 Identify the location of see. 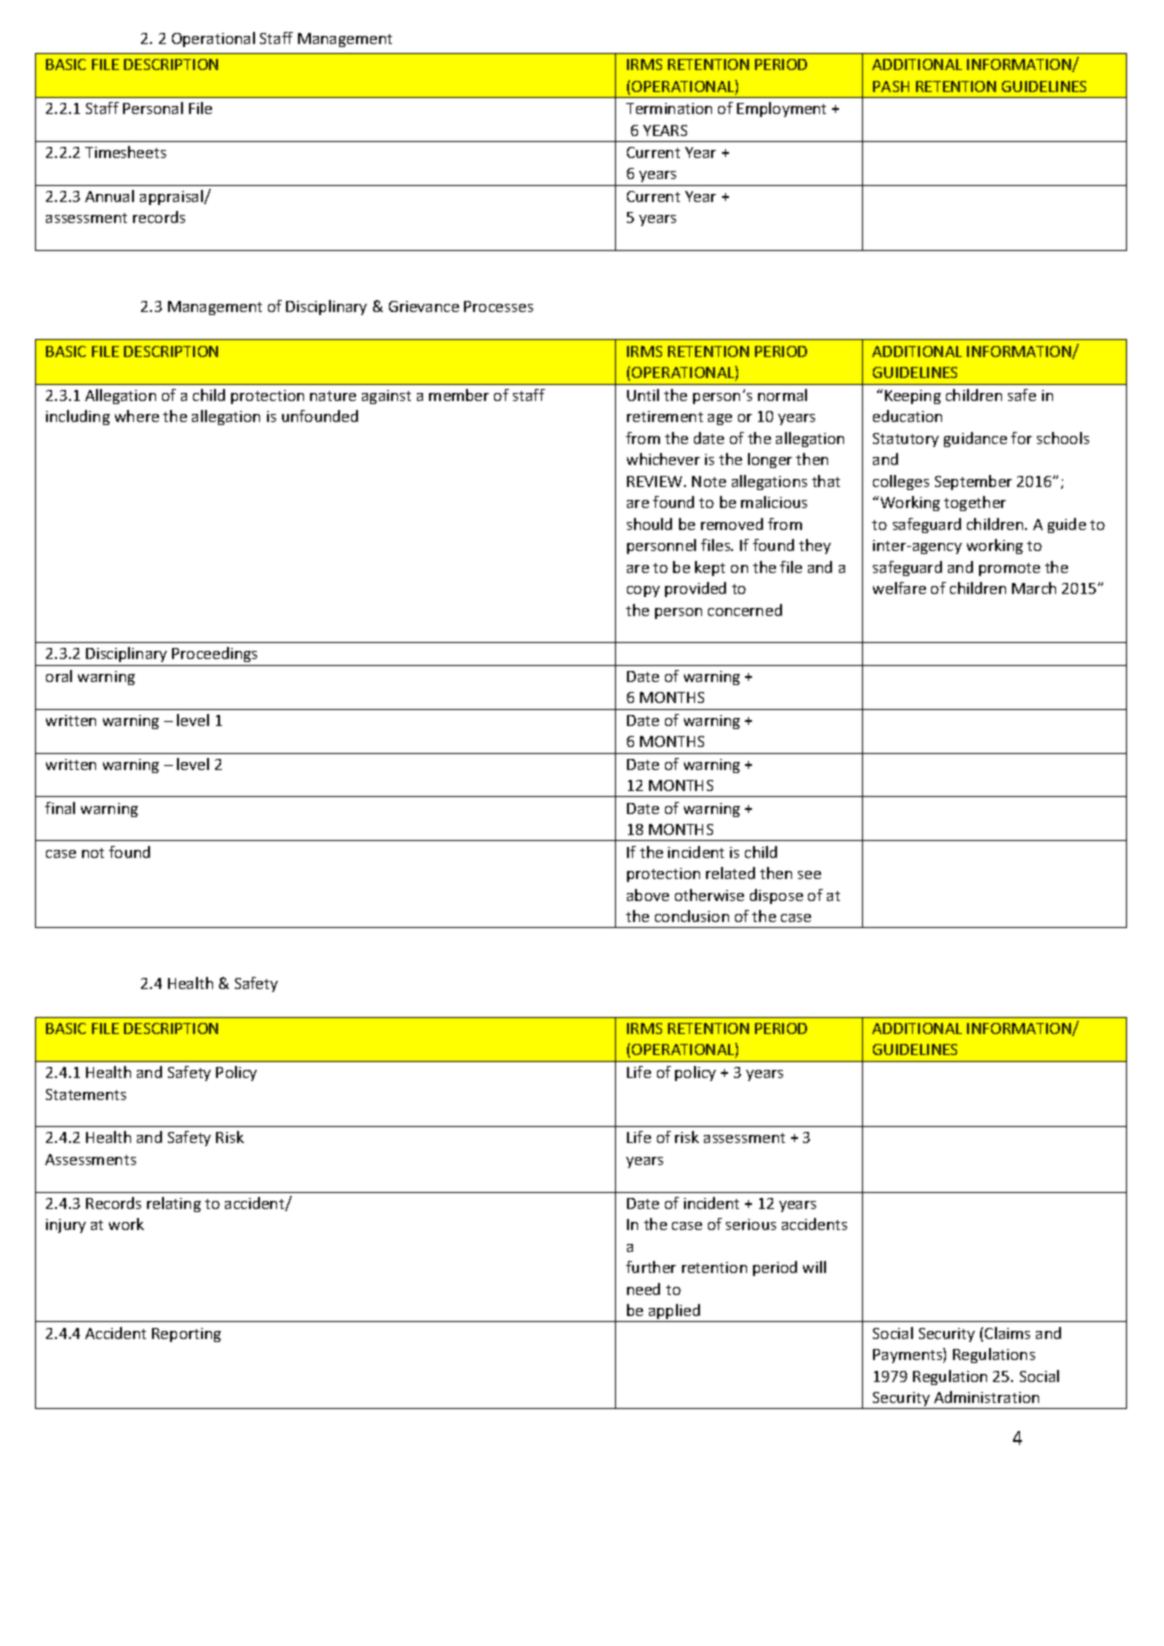
(809, 875).
